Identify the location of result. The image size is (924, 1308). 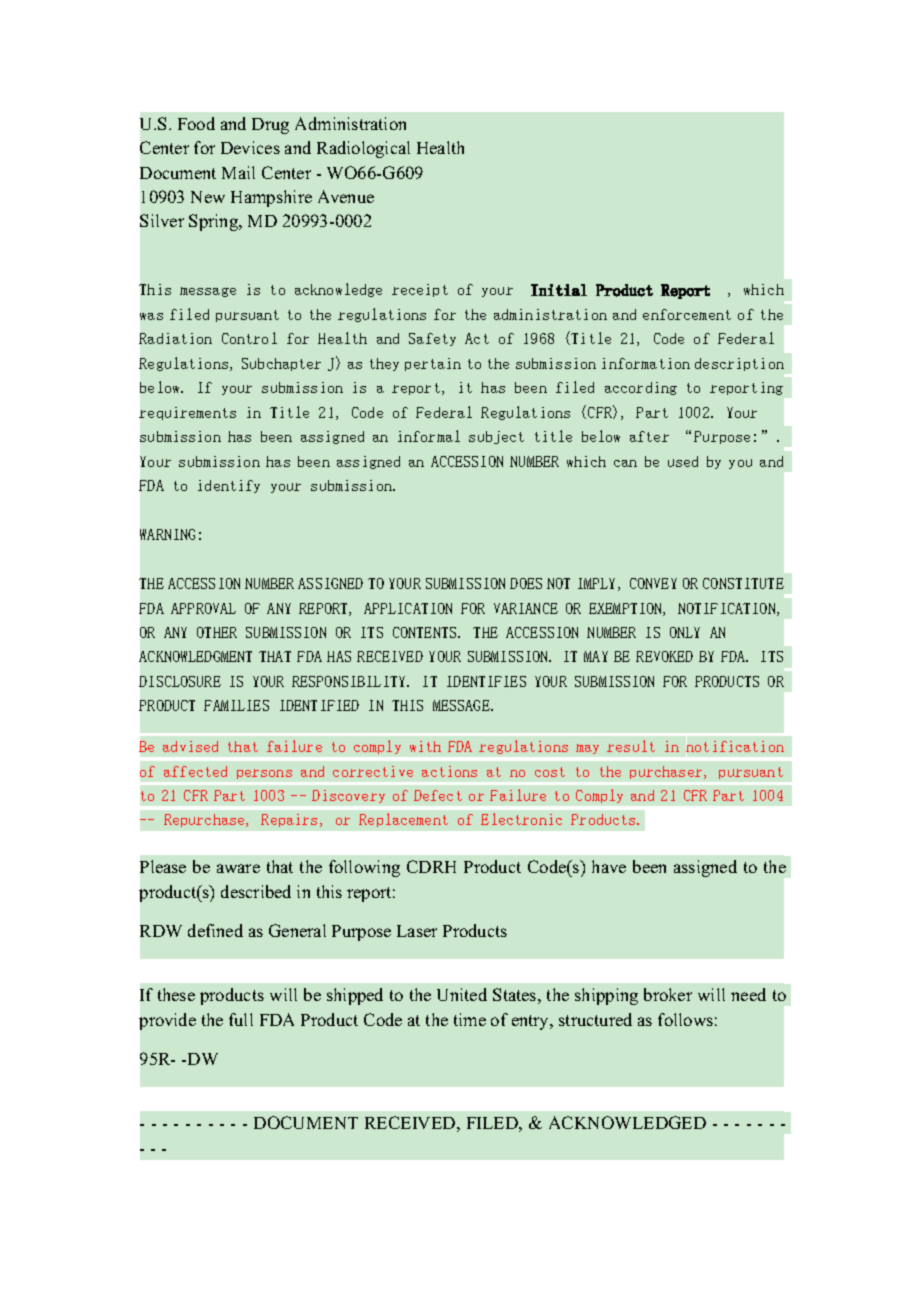
(631, 746).
